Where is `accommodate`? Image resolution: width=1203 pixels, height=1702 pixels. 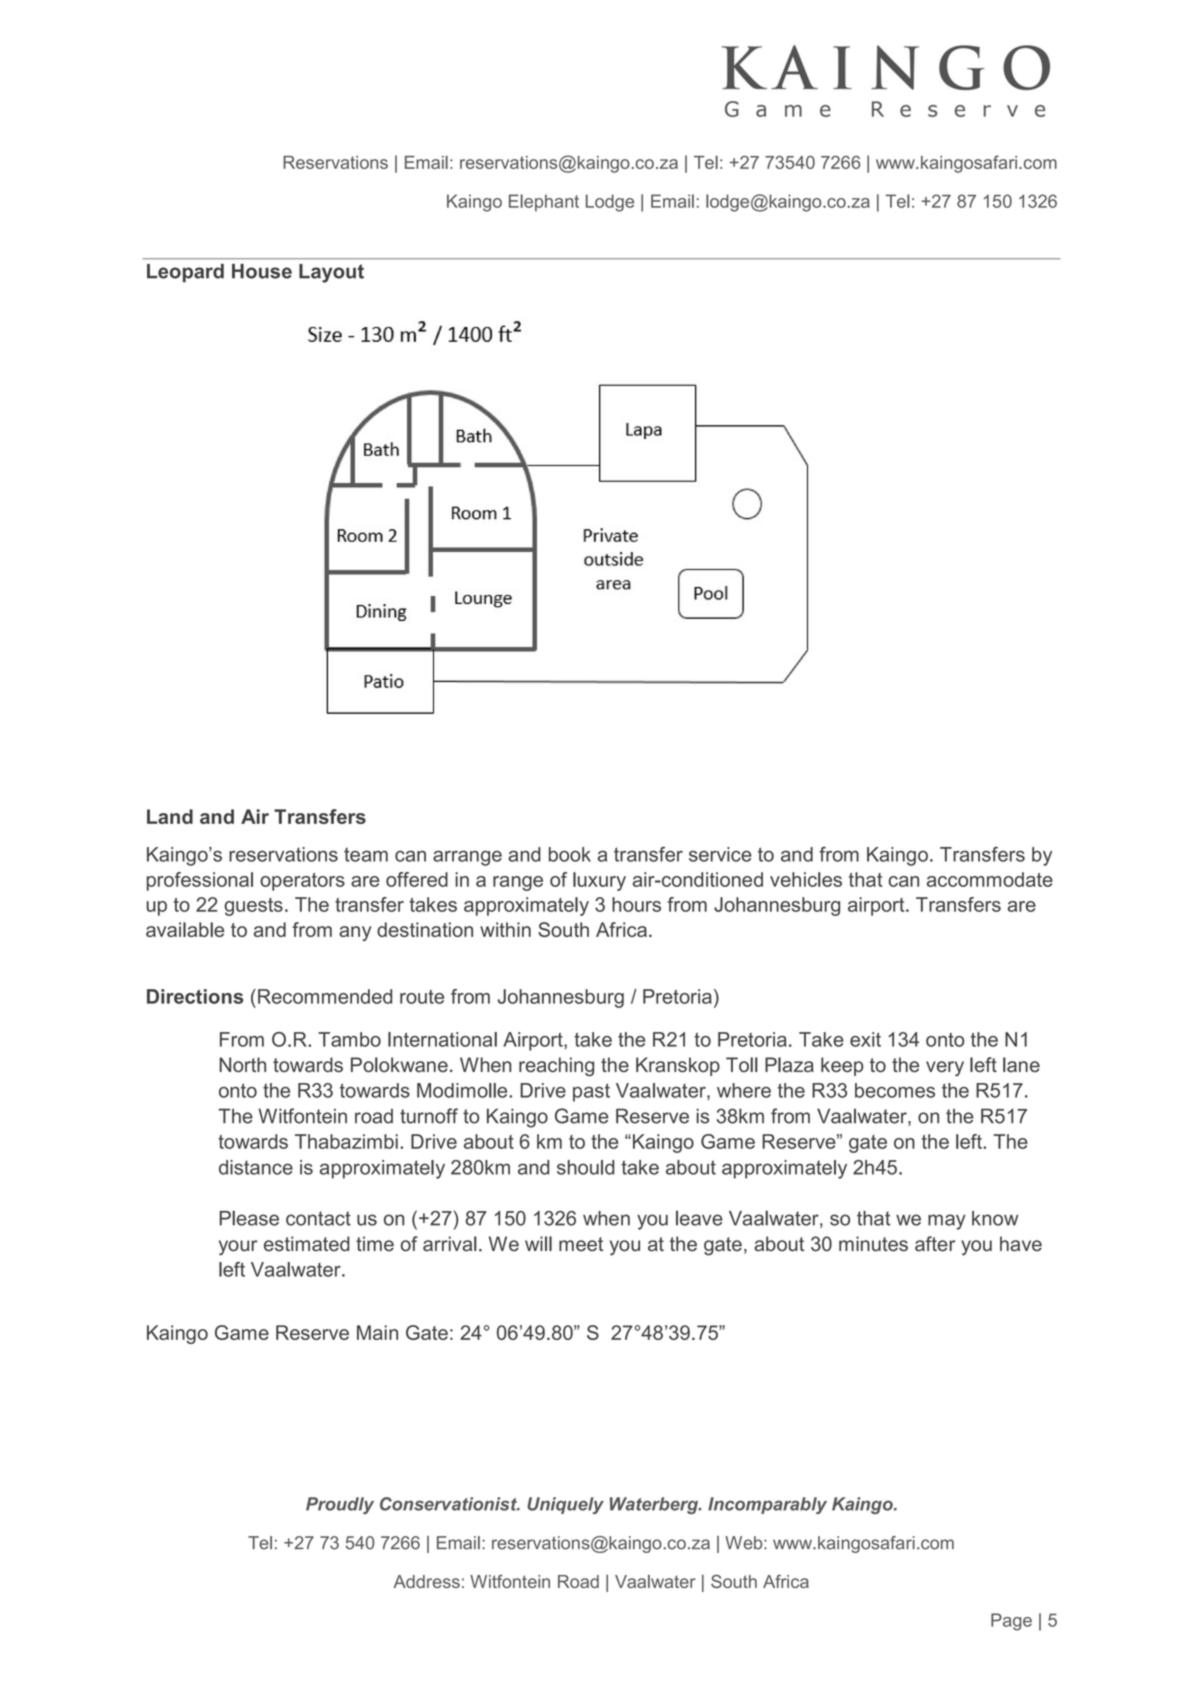 accommodate is located at coordinates (990, 879).
